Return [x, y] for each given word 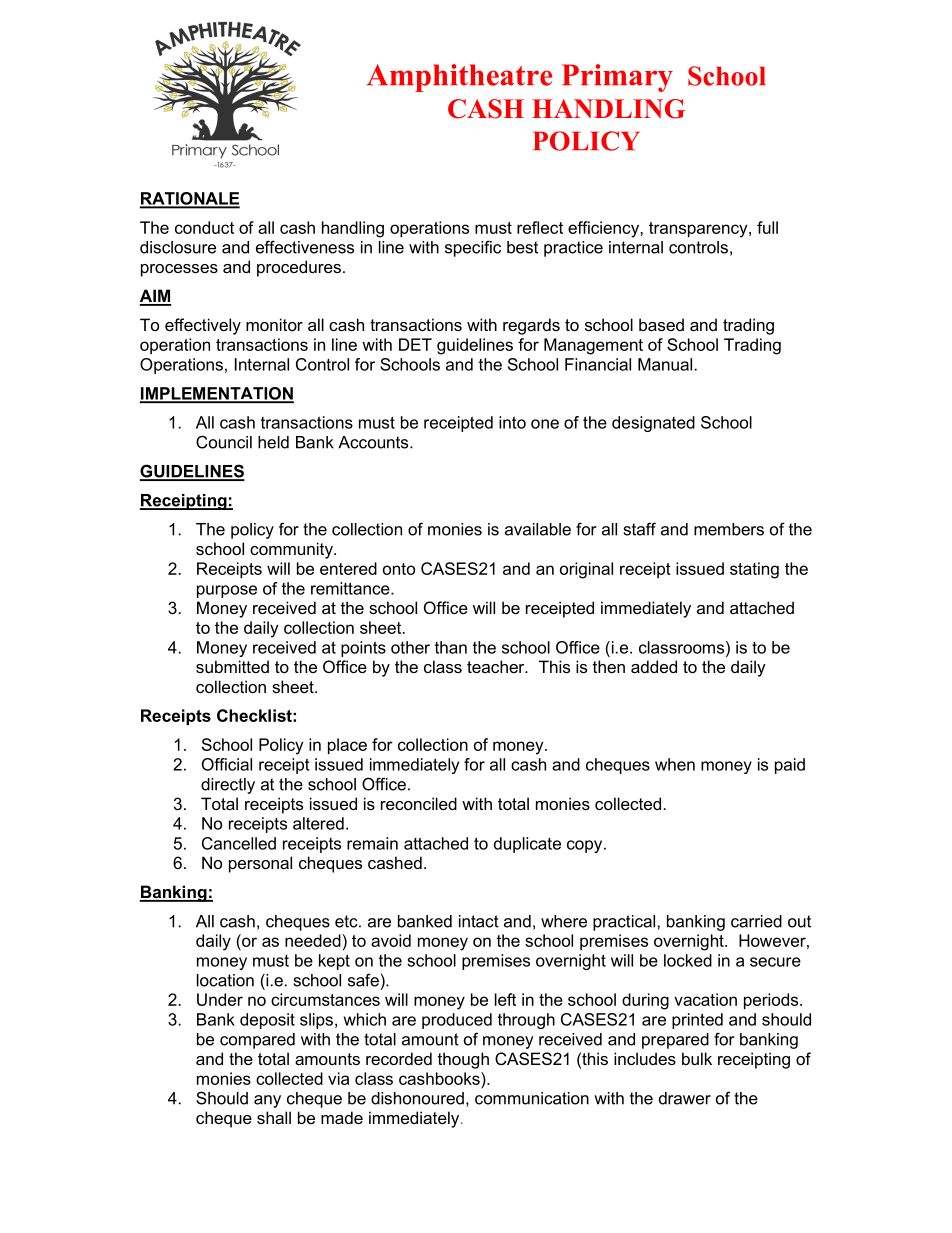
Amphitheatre [459, 78]
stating [754, 570]
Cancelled [239, 843]
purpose [227, 591]
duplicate [527, 845]
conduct [204, 227]
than [451, 647]
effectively [203, 326]
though [463, 1060]
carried [756, 921]
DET [415, 344]
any [267, 1101]
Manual [665, 364]
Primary [617, 78]
